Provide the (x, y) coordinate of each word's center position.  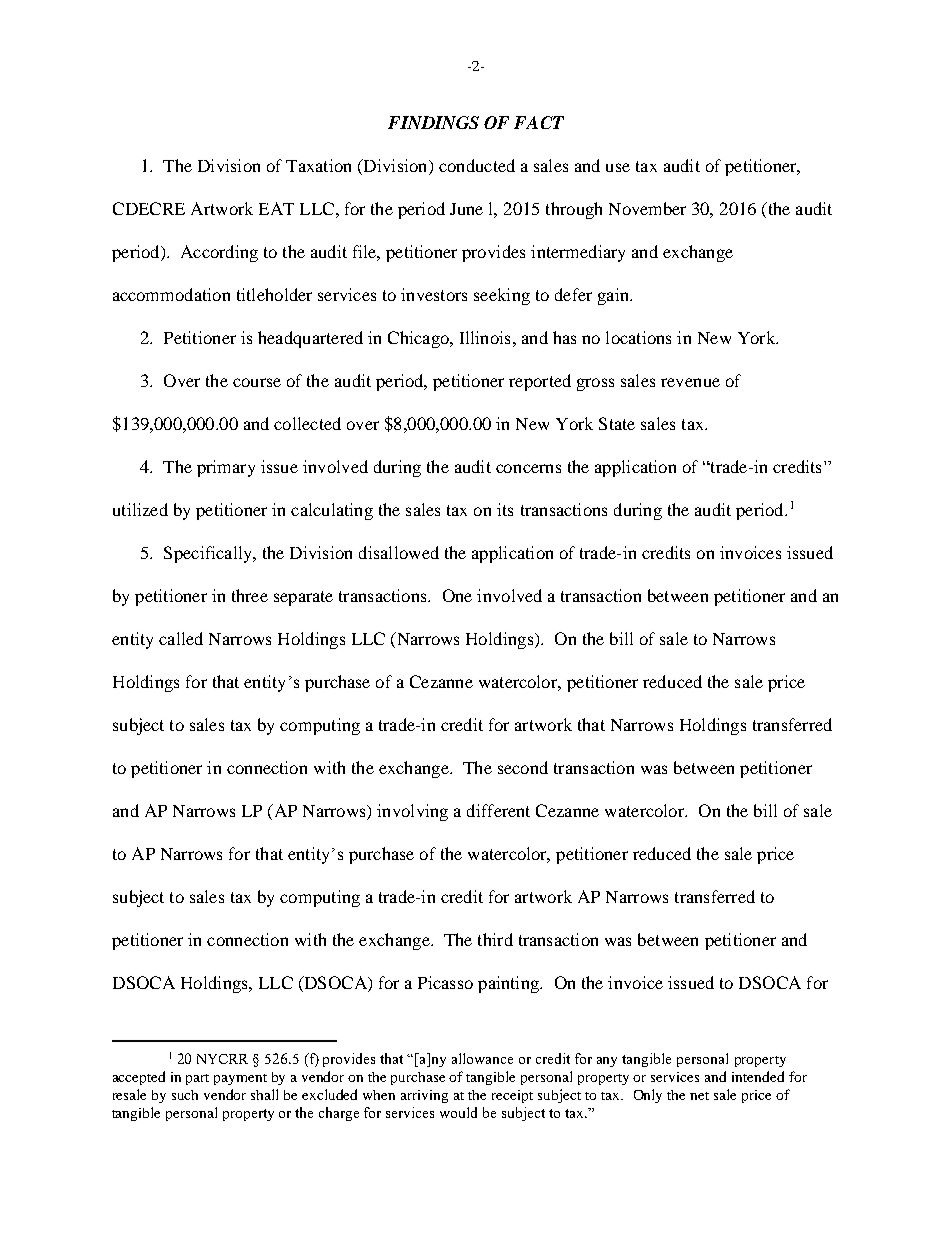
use (618, 167)
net (699, 1096)
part (197, 1079)
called (181, 638)
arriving (424, 1096)
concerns (528, 468)
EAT (276, 208)
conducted (477, 165)
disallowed (399, 552)
